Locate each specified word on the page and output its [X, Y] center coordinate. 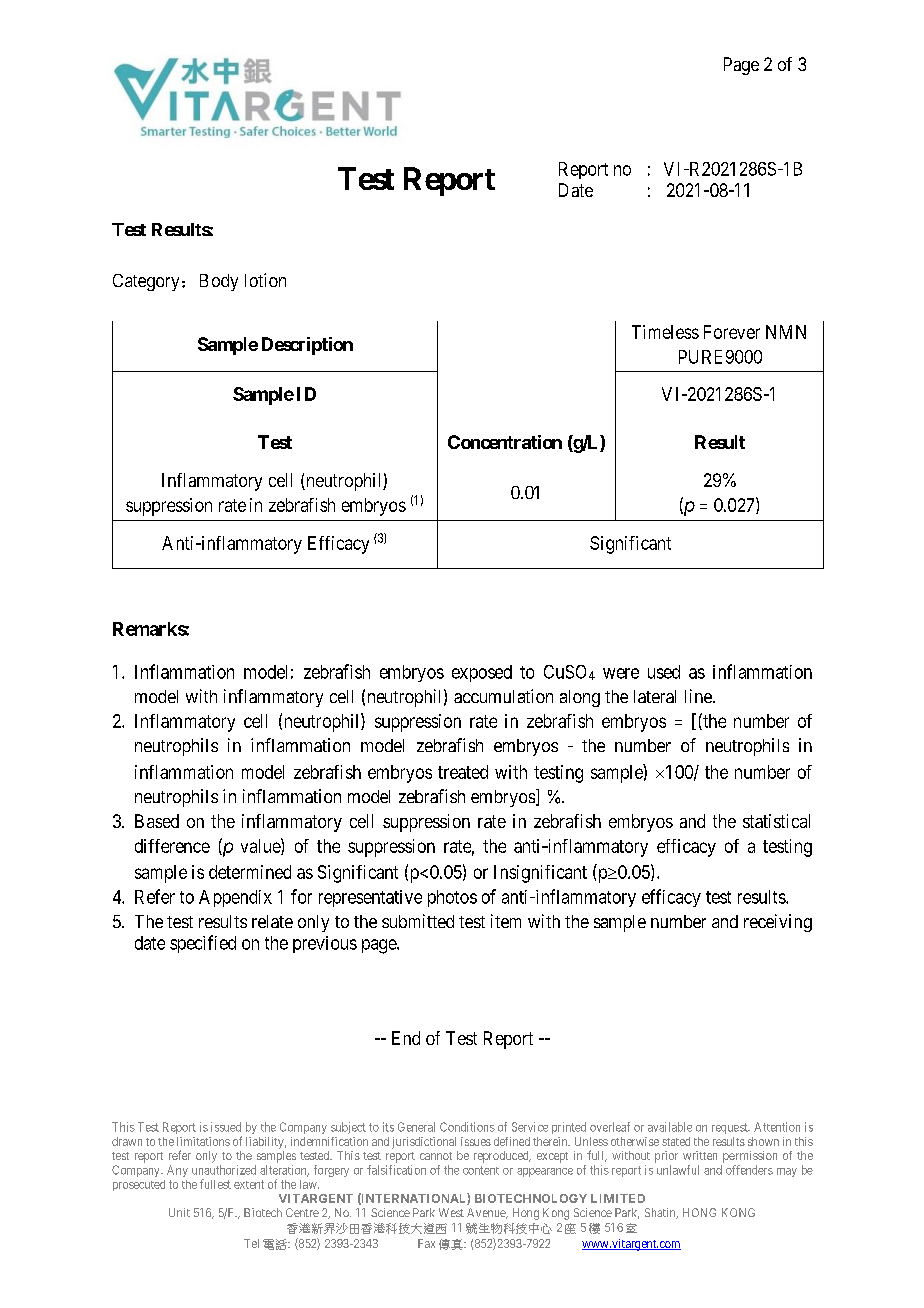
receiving [778, 923]
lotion [265, 280]
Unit [179, 1212]
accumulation [503, 696]
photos [452, 898]
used [664, 672]
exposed [482, 673]
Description [307, 346]
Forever [732, 332]
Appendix [235, 898]
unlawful [678, 1170]
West [451, 1212]
